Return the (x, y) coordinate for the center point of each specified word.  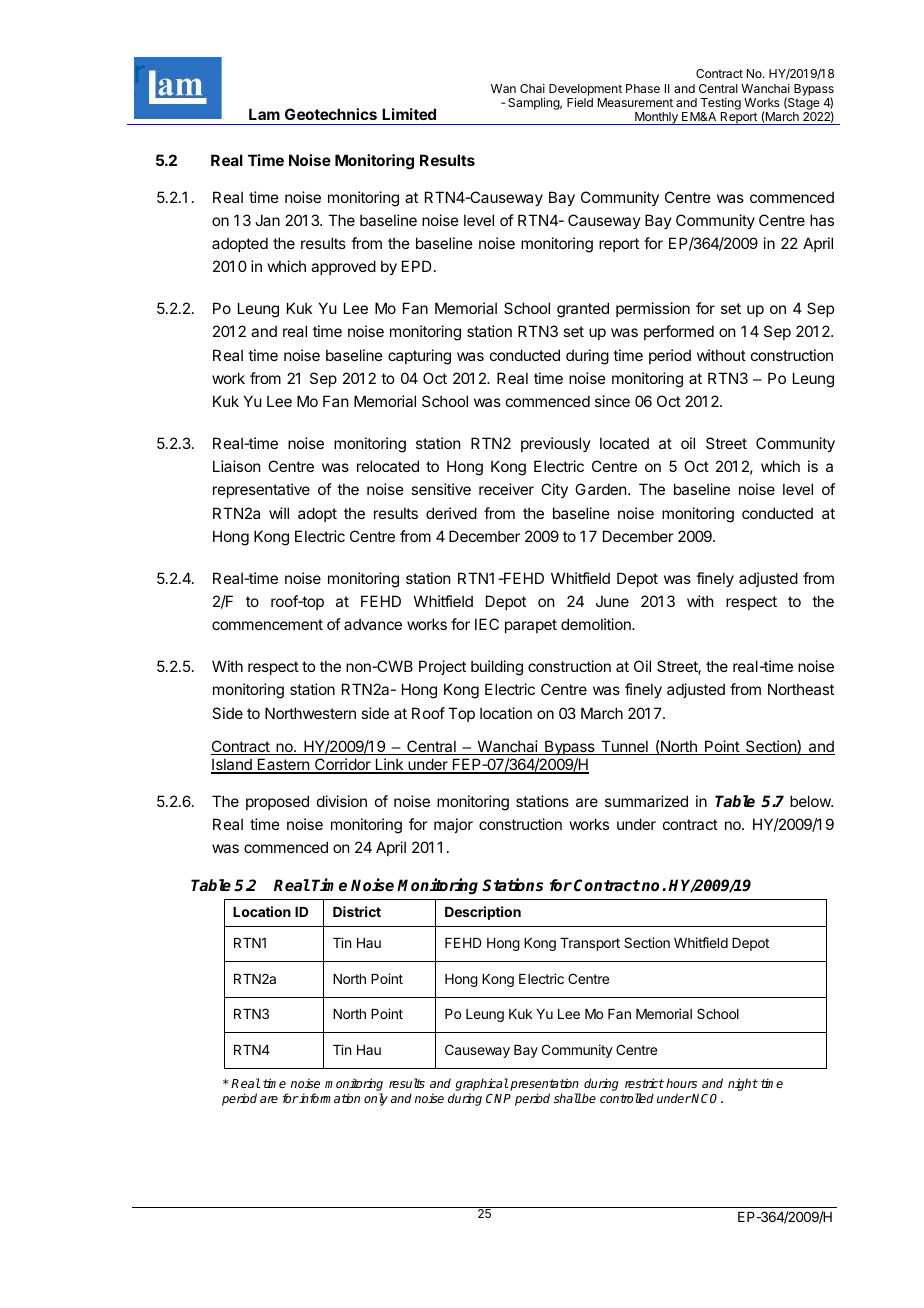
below (811, 801)
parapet (531, 626)
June (612, 601)
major (453, 825)
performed (679, 332)
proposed (277, 802)
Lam (264, 114)
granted (583, 310)
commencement (267, 624)
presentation (544, 1086)
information (329, 1098)
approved (343, 267)
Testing (721, 104)
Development (585, 90)
